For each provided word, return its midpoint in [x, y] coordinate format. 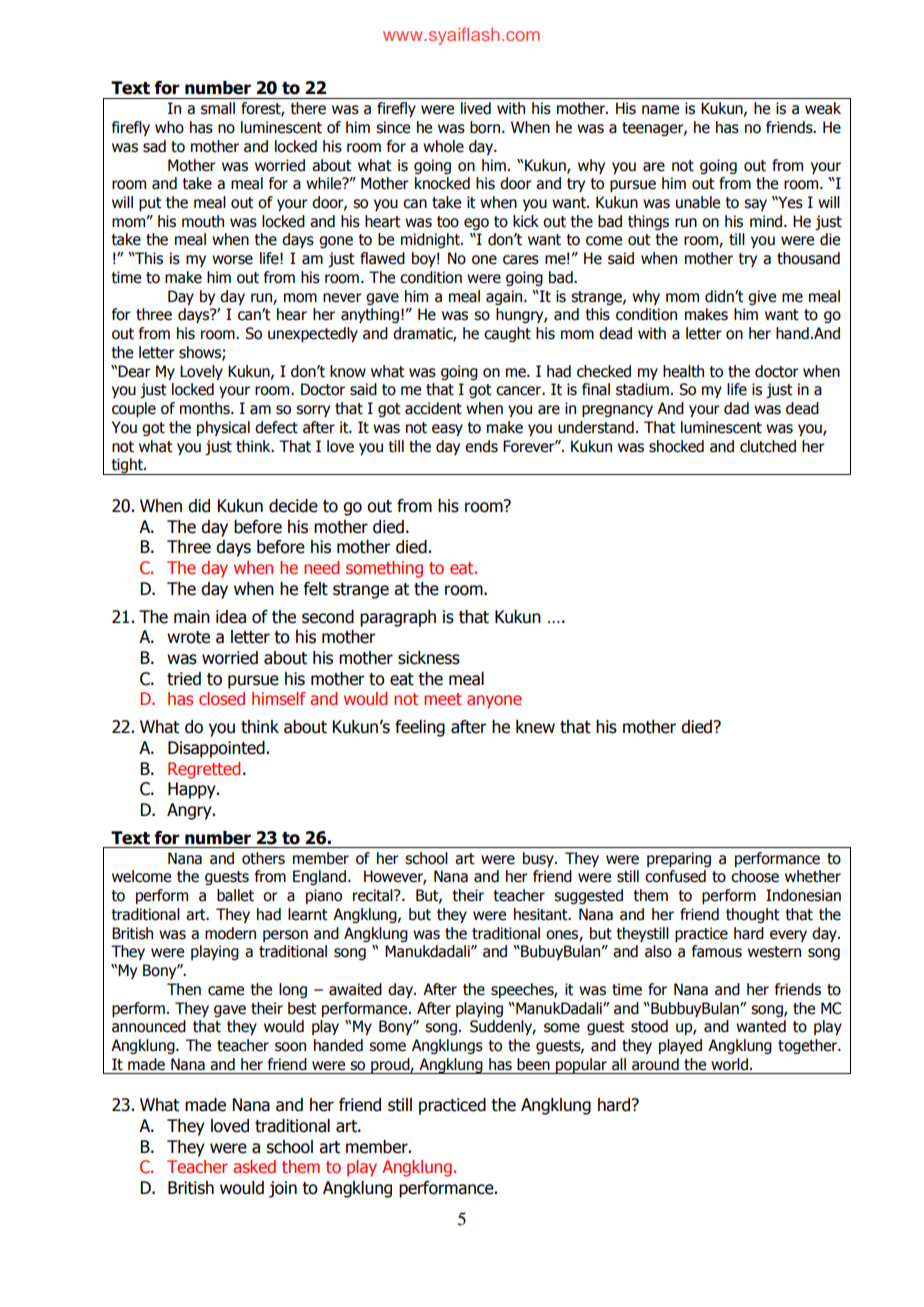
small [218, 108]
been [533, 1064]
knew [535, 727]
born [486, 127]
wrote [188, 637]
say [755, 205]
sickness [429, 658]
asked [254, 1167]
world [729, 1064]
